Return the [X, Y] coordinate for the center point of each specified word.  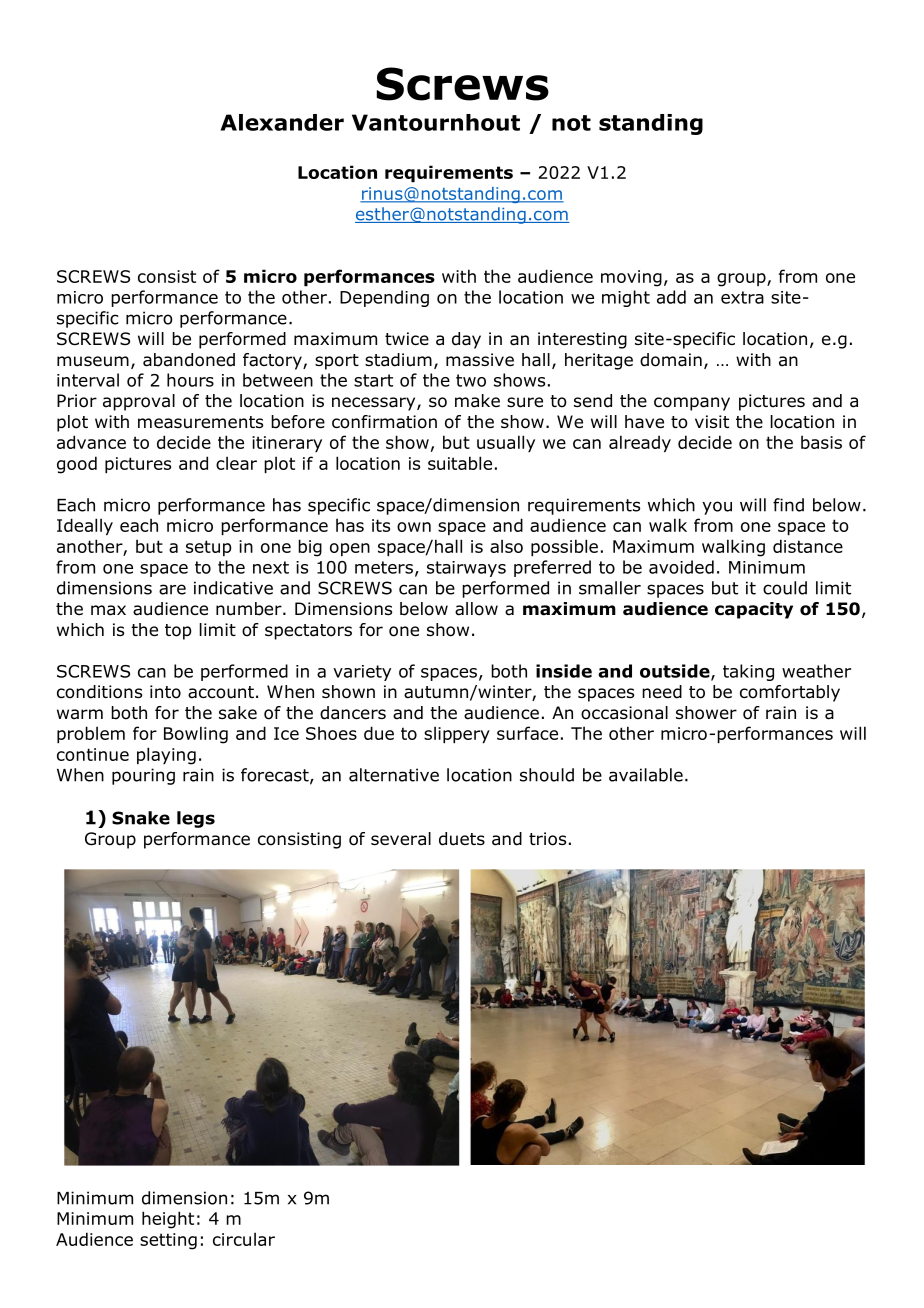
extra [742, 297]
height [168, 1220]
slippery [457, 734]
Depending [384, 298]
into [165, 692]
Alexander [282, 122]
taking [748, 672]
